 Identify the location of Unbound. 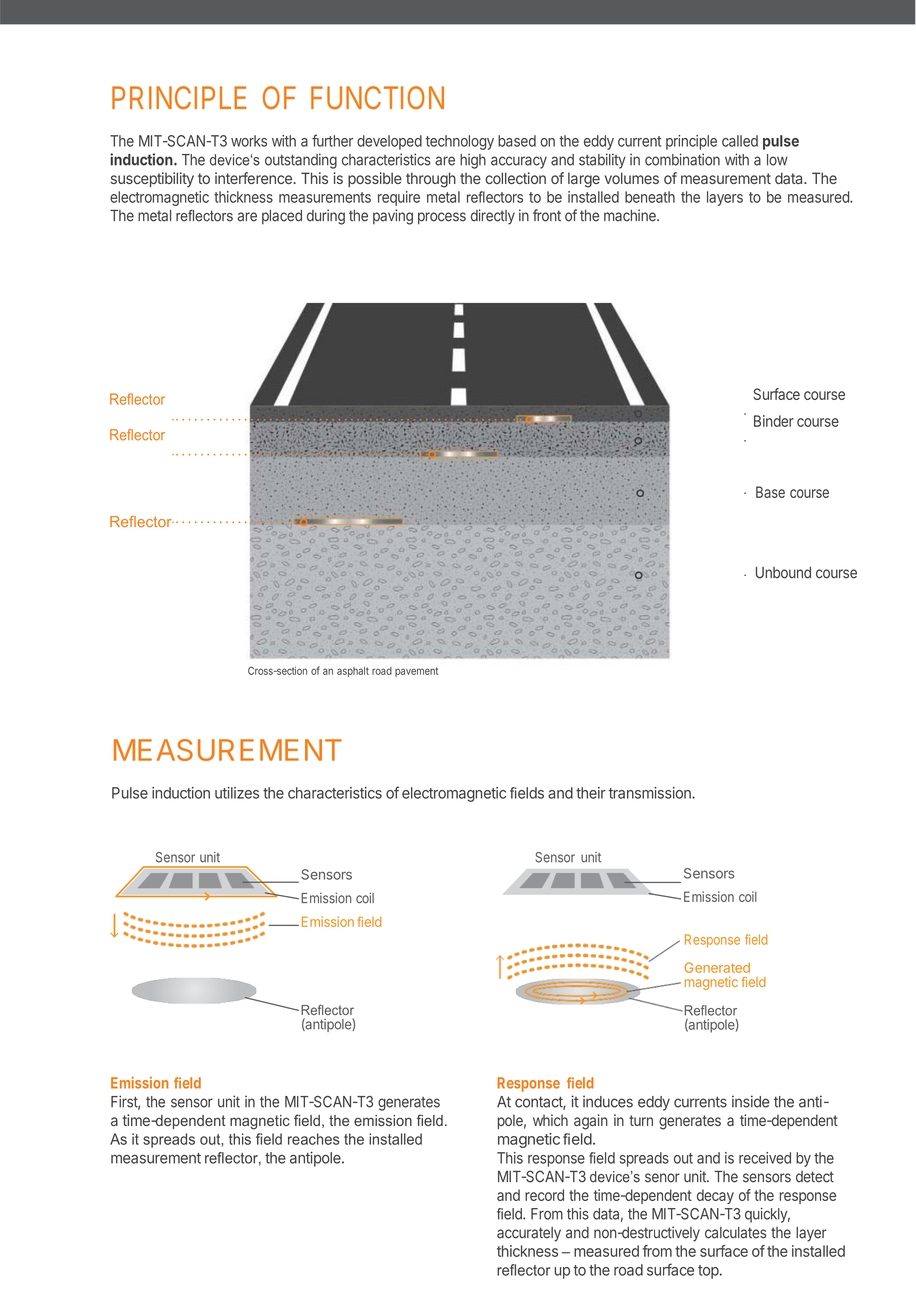
(783, 573).
